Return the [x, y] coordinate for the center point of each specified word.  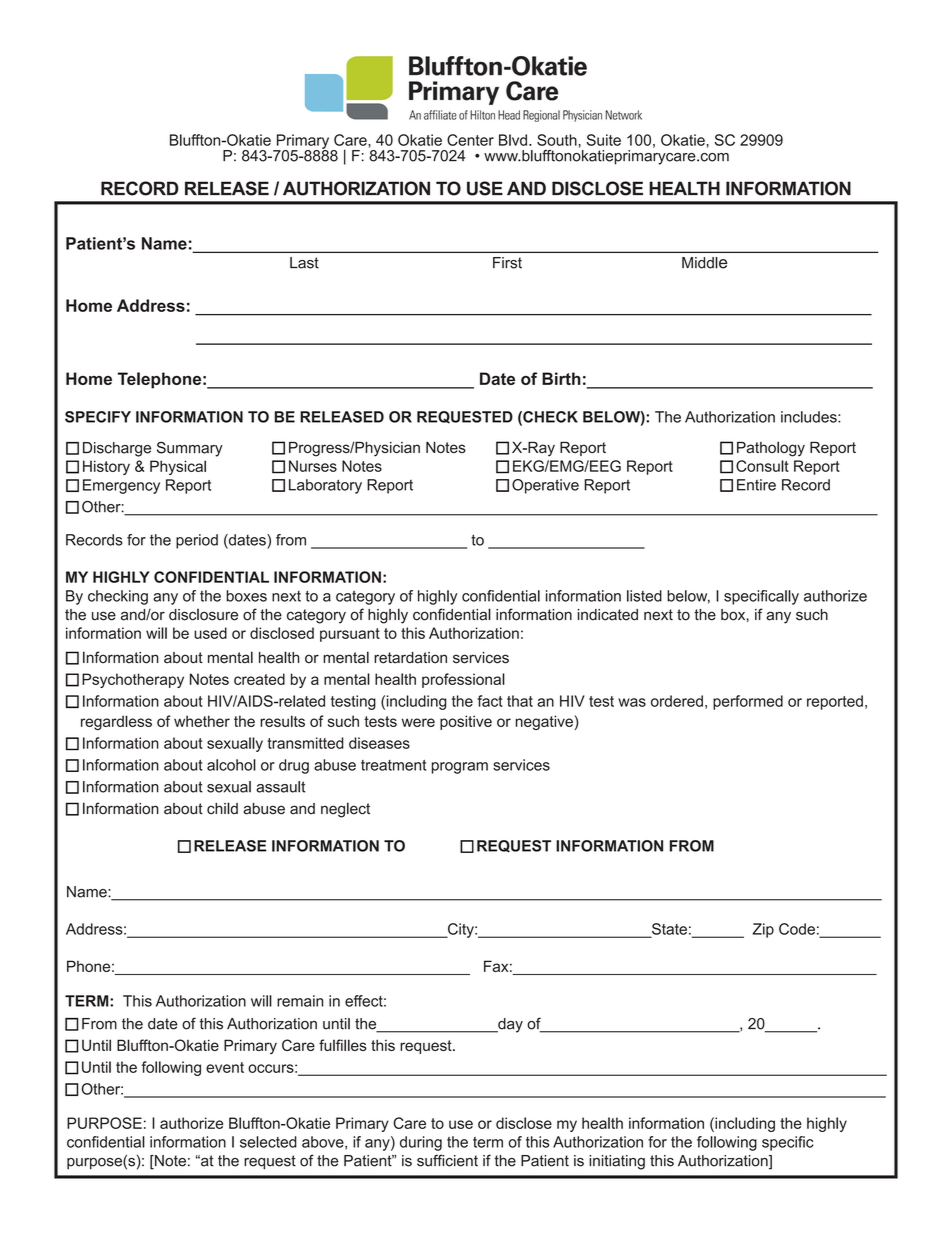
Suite [604, 140]
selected [268, 1142]
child [222, 808]
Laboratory [325, 486]
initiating [617, 1162]
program [460, 768]
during [421, 1143]
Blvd [513, 140]
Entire [756, 485]
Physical [178, 467]
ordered [677, 701]
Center [470, 140]
